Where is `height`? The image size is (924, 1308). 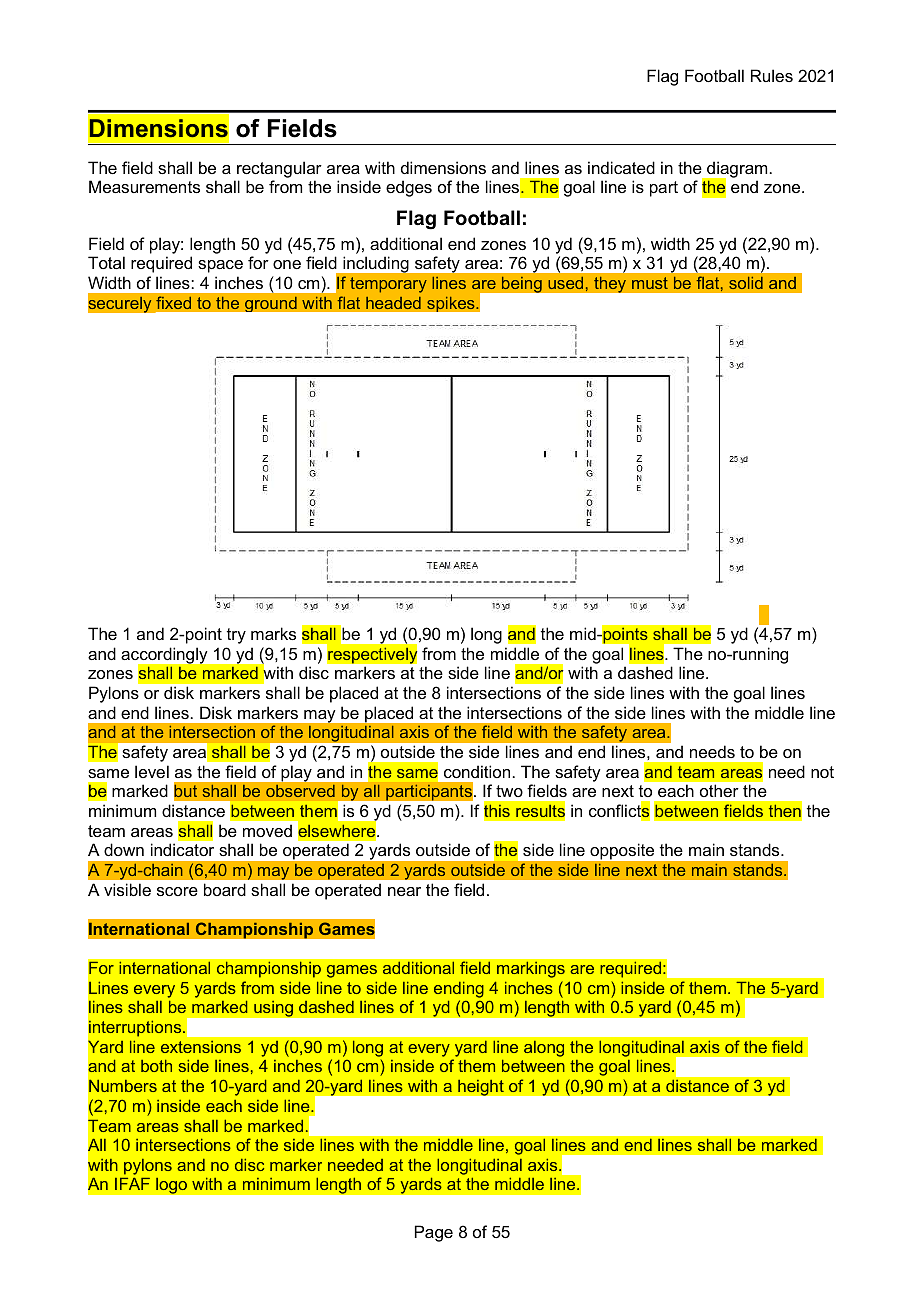
height is located at coordinates (481, 1087).
